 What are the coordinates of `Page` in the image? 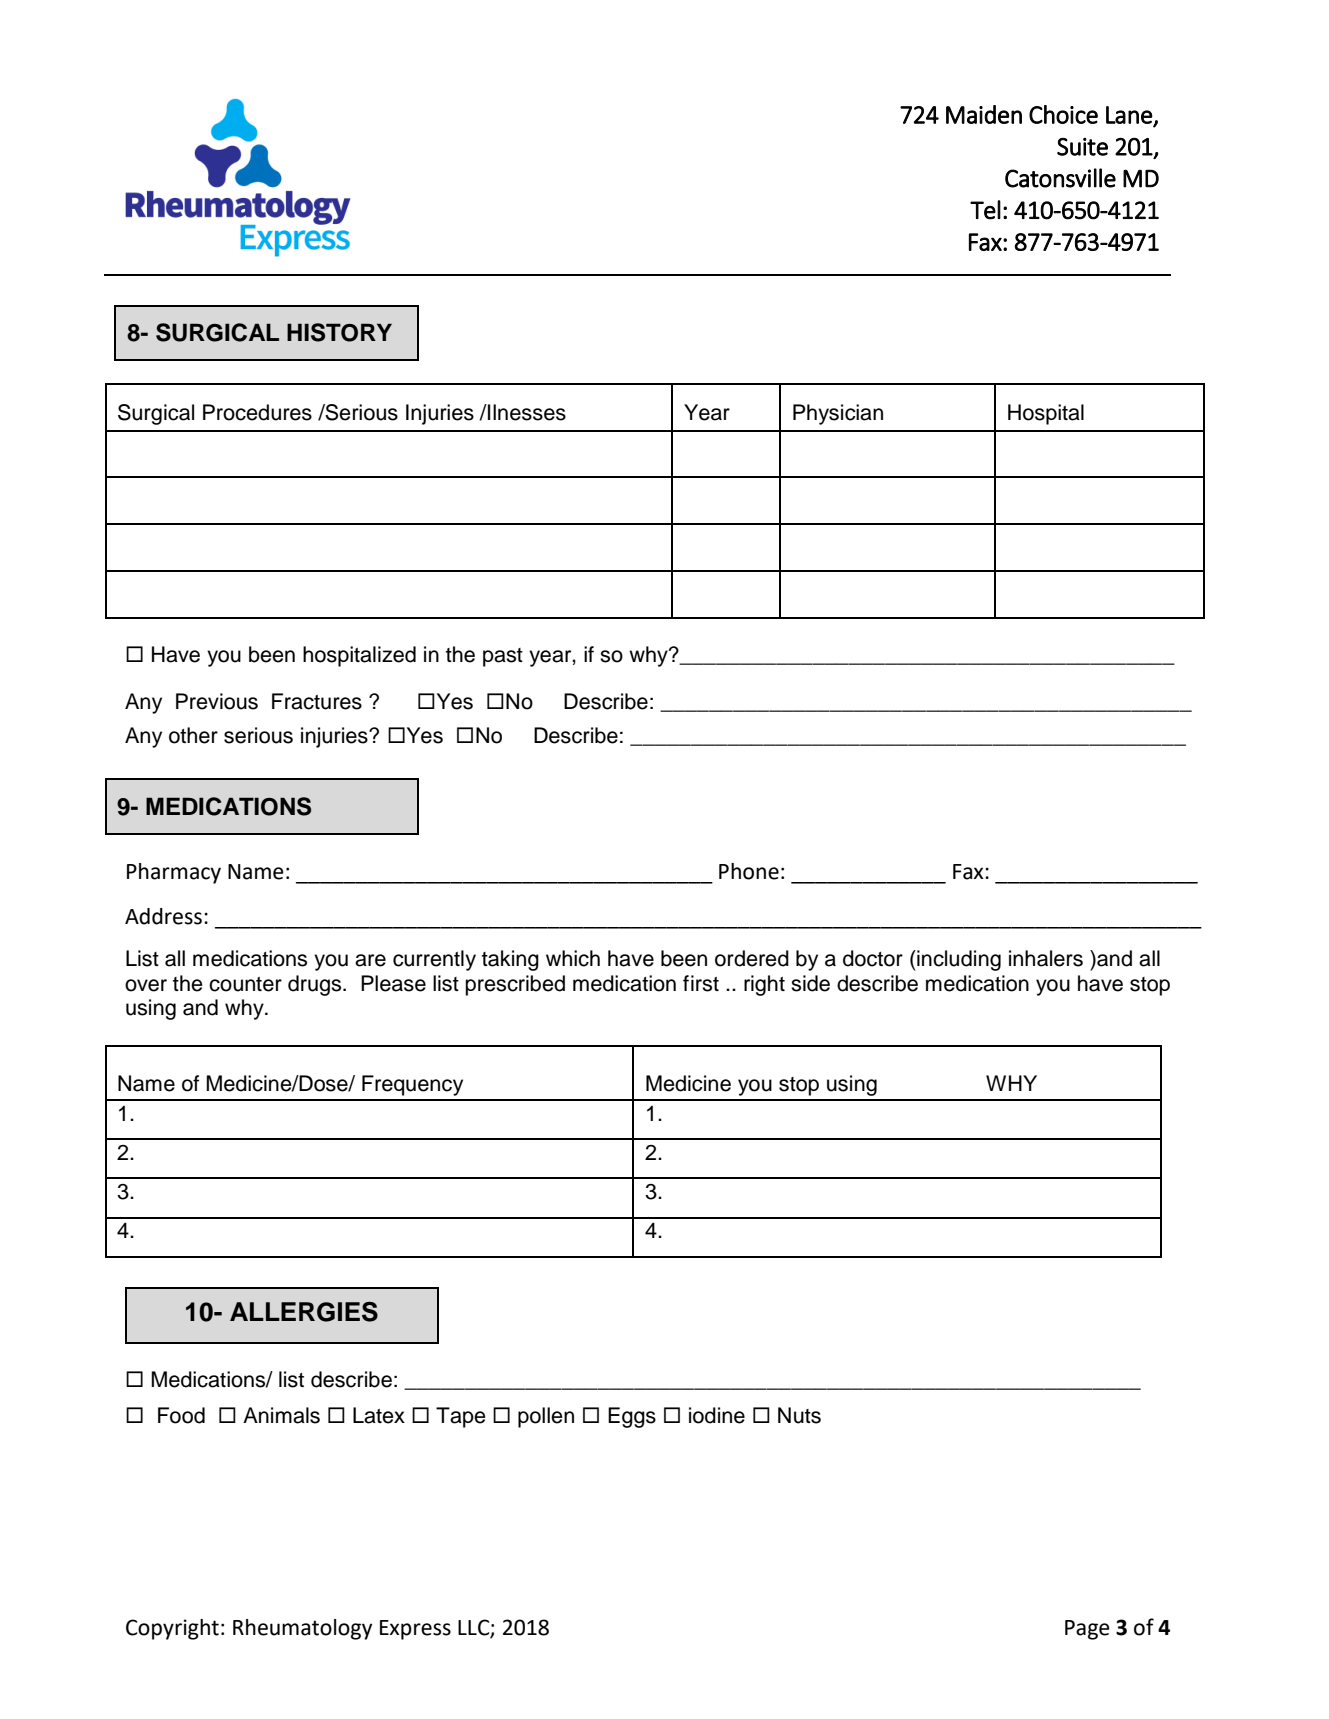 It's located at (1087, 1630).
